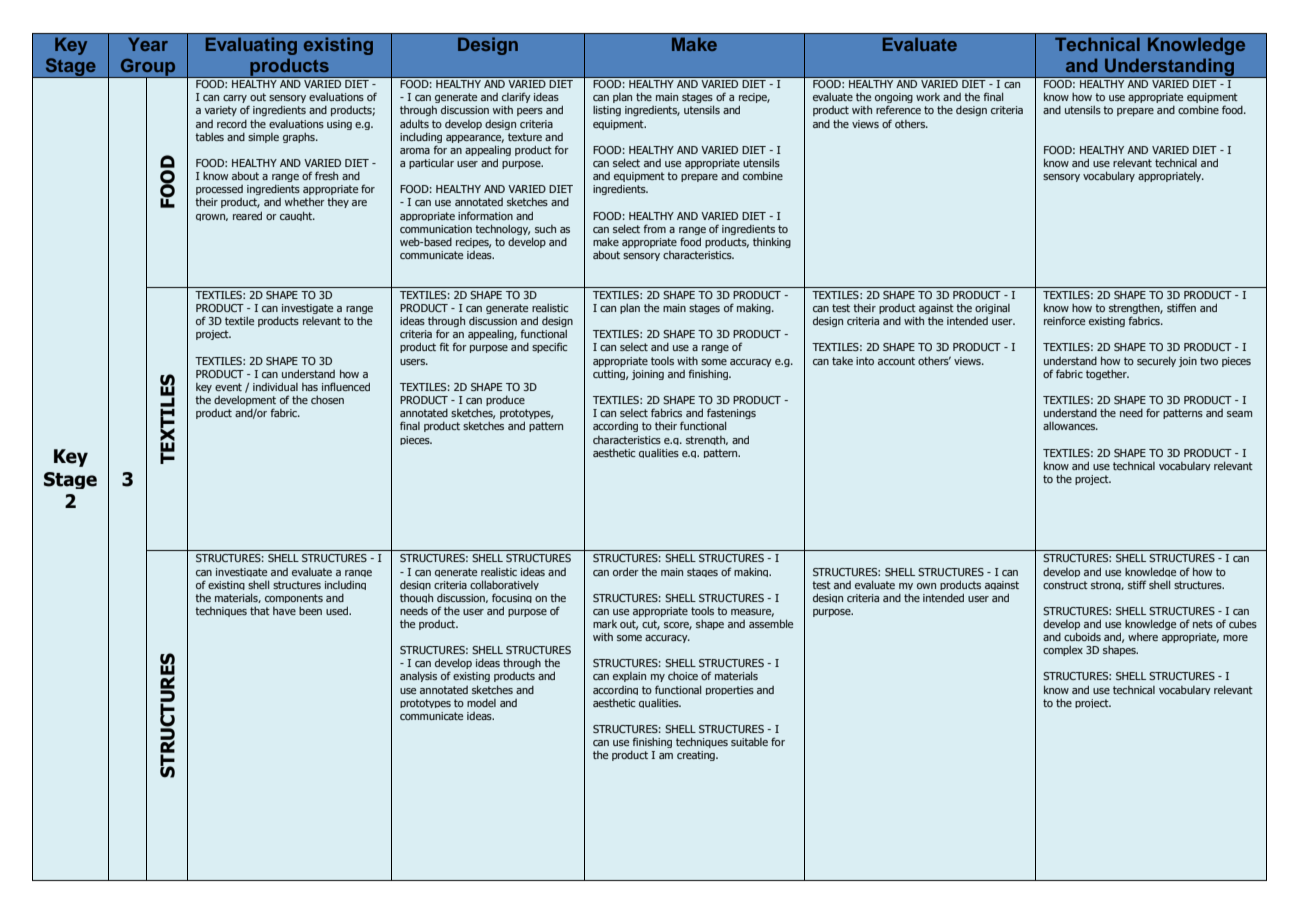 The height and width of the screenshot is (924, 1308). Describe the element at coordinates (607, 111) in the screenshot. I see `listing` at that location.
